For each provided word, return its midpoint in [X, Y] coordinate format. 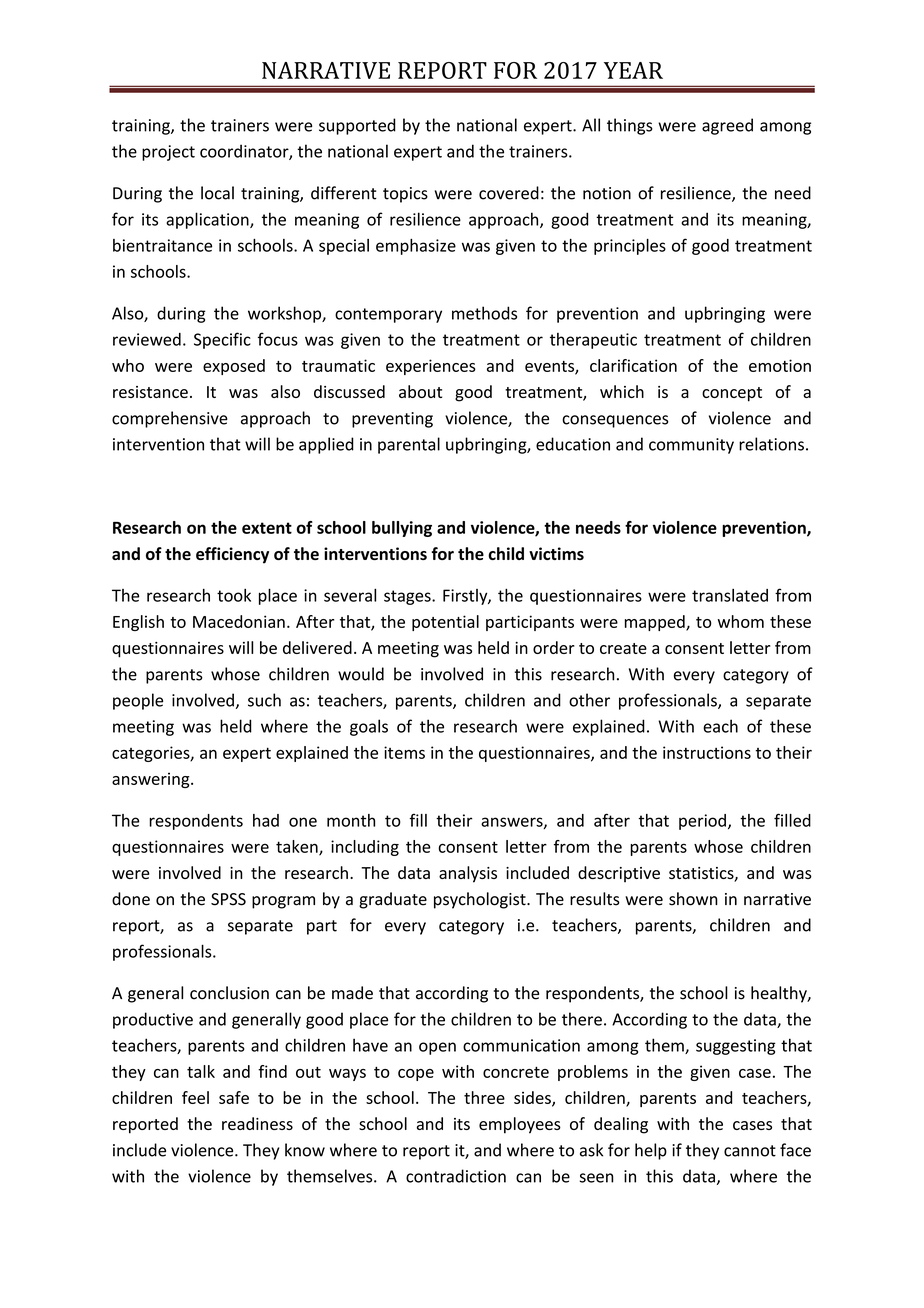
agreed [727, 126]
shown [693, 899]
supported [357, 126]
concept [732, 394]
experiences [431, 367]
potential [445, 623]
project [168, 153]
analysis [468, 874]
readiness [257, 1123]
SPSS [228, 899]
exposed [234, 367]
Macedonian [239, 621]
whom [741, 621]
